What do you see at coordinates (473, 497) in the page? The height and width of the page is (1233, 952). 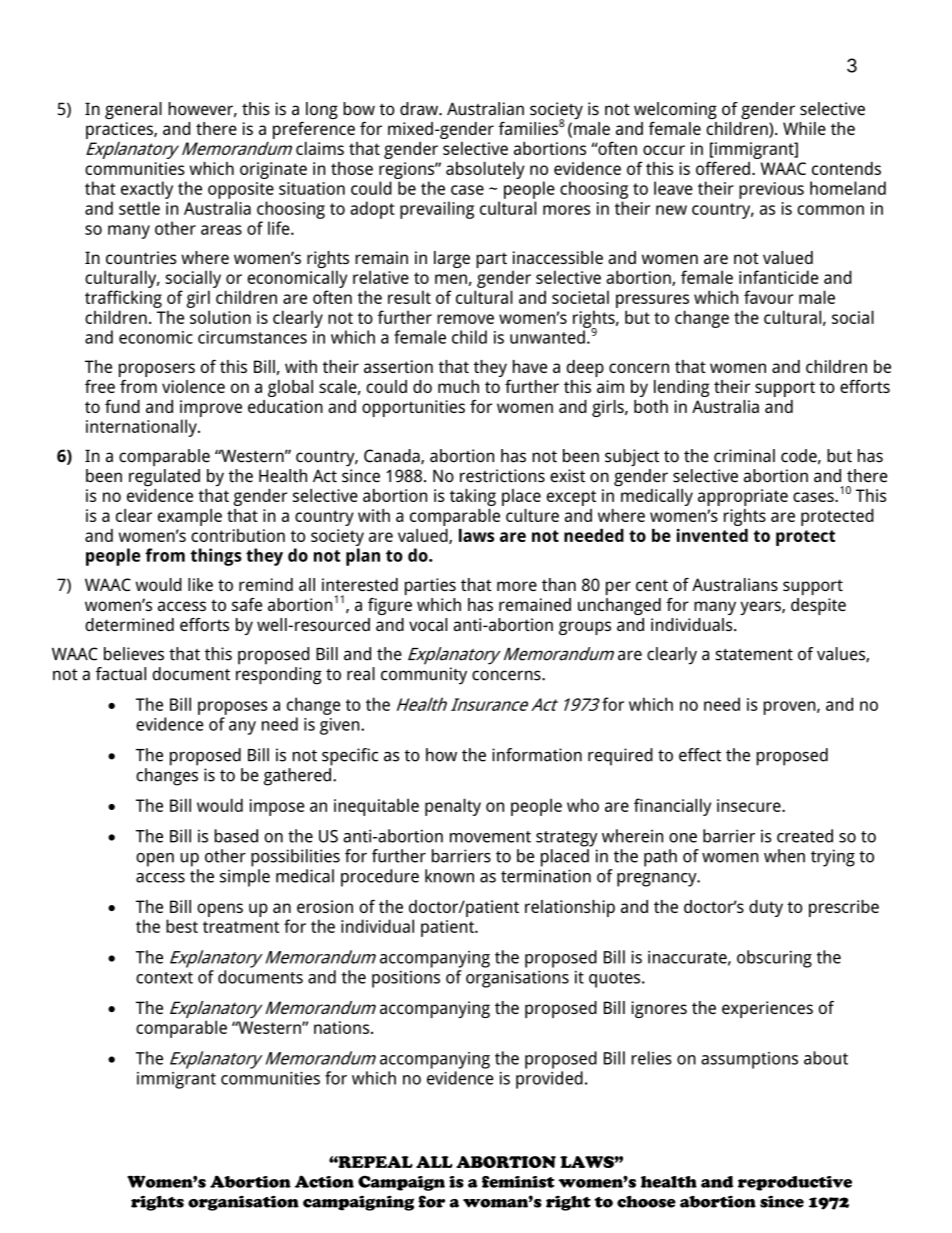 I see `taking` at bounding box center [473, 497].
